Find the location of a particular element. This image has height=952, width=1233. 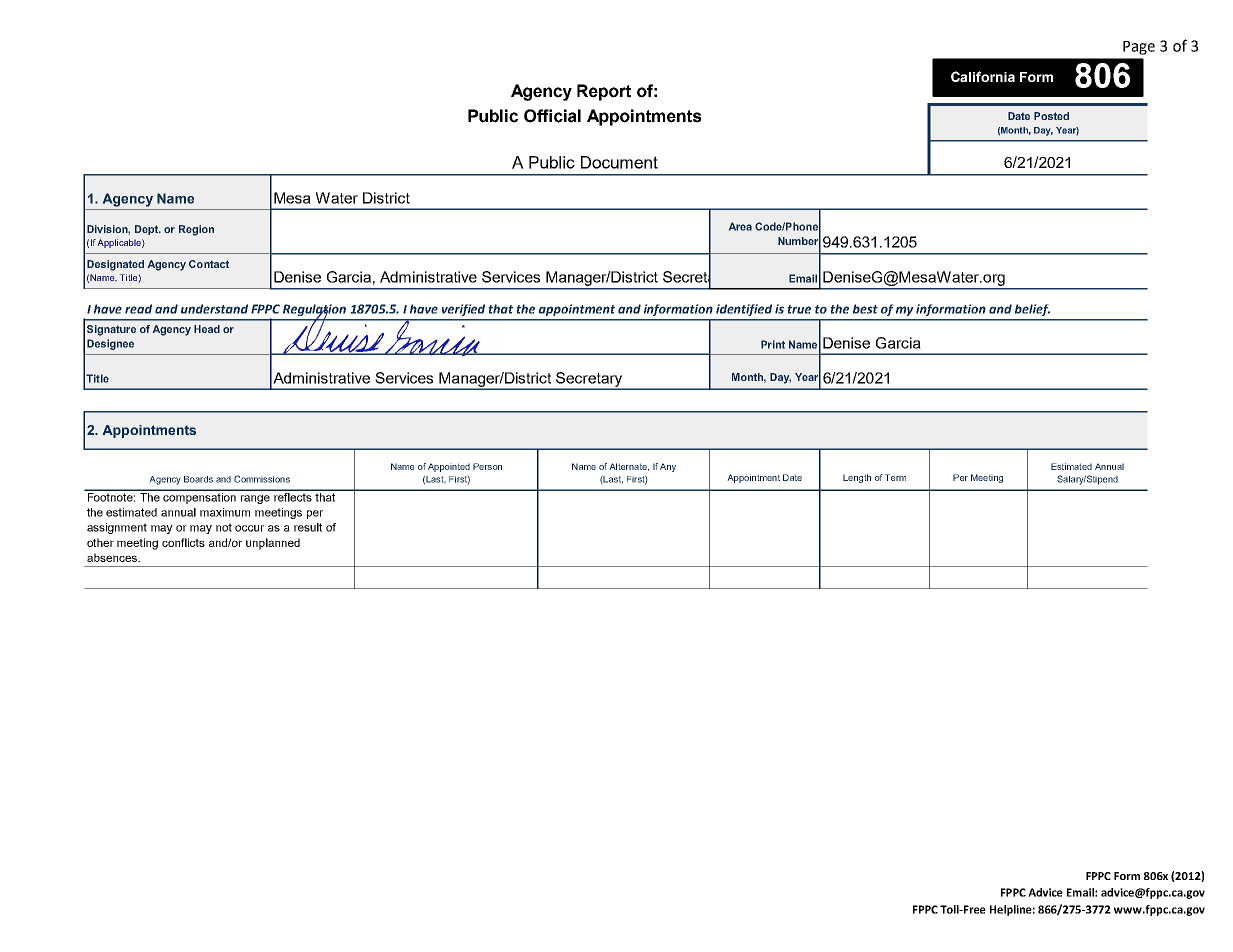

best is located at coordinates (865, 309).
